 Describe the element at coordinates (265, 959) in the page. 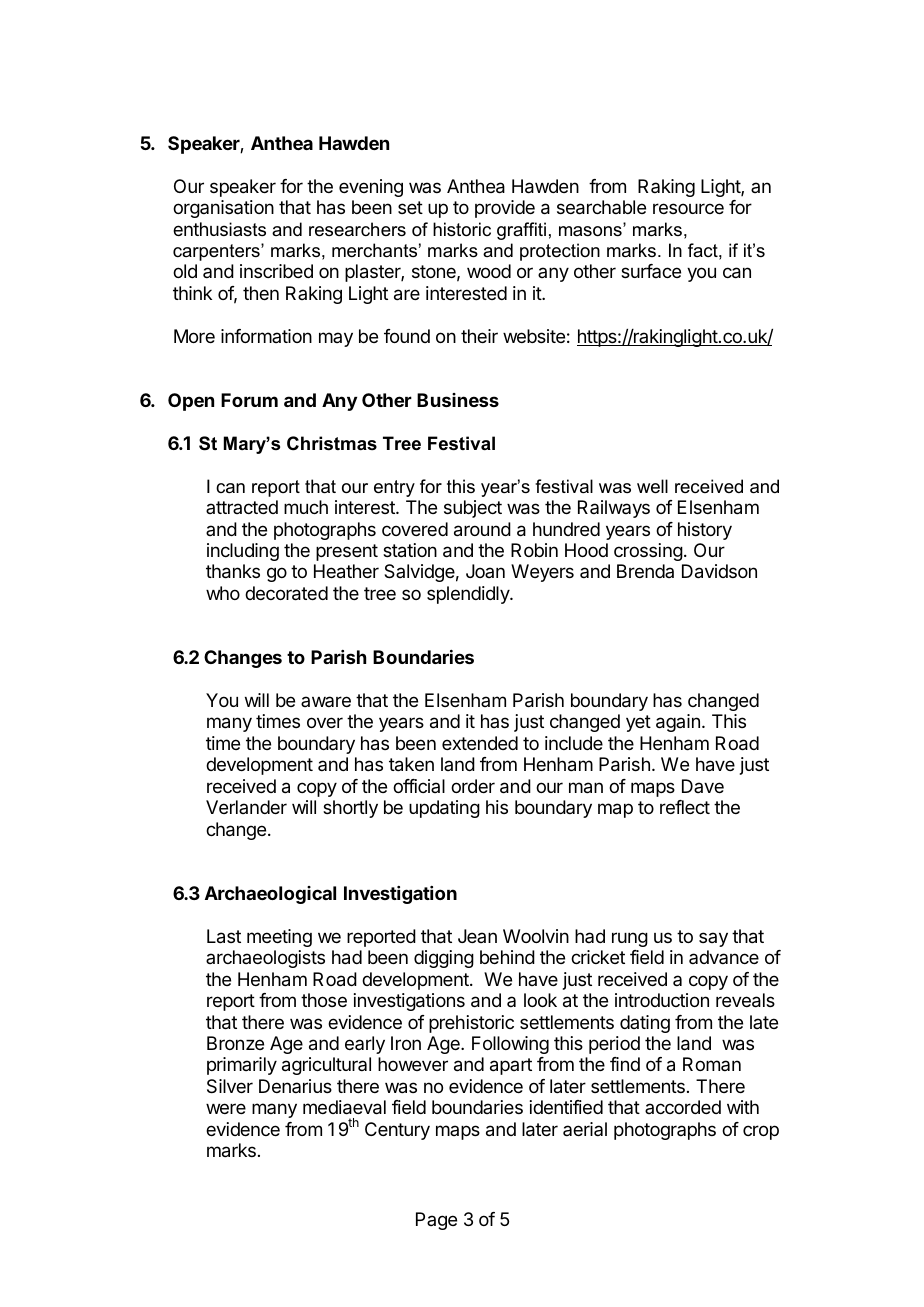

I see `archaeologists` at that location.
